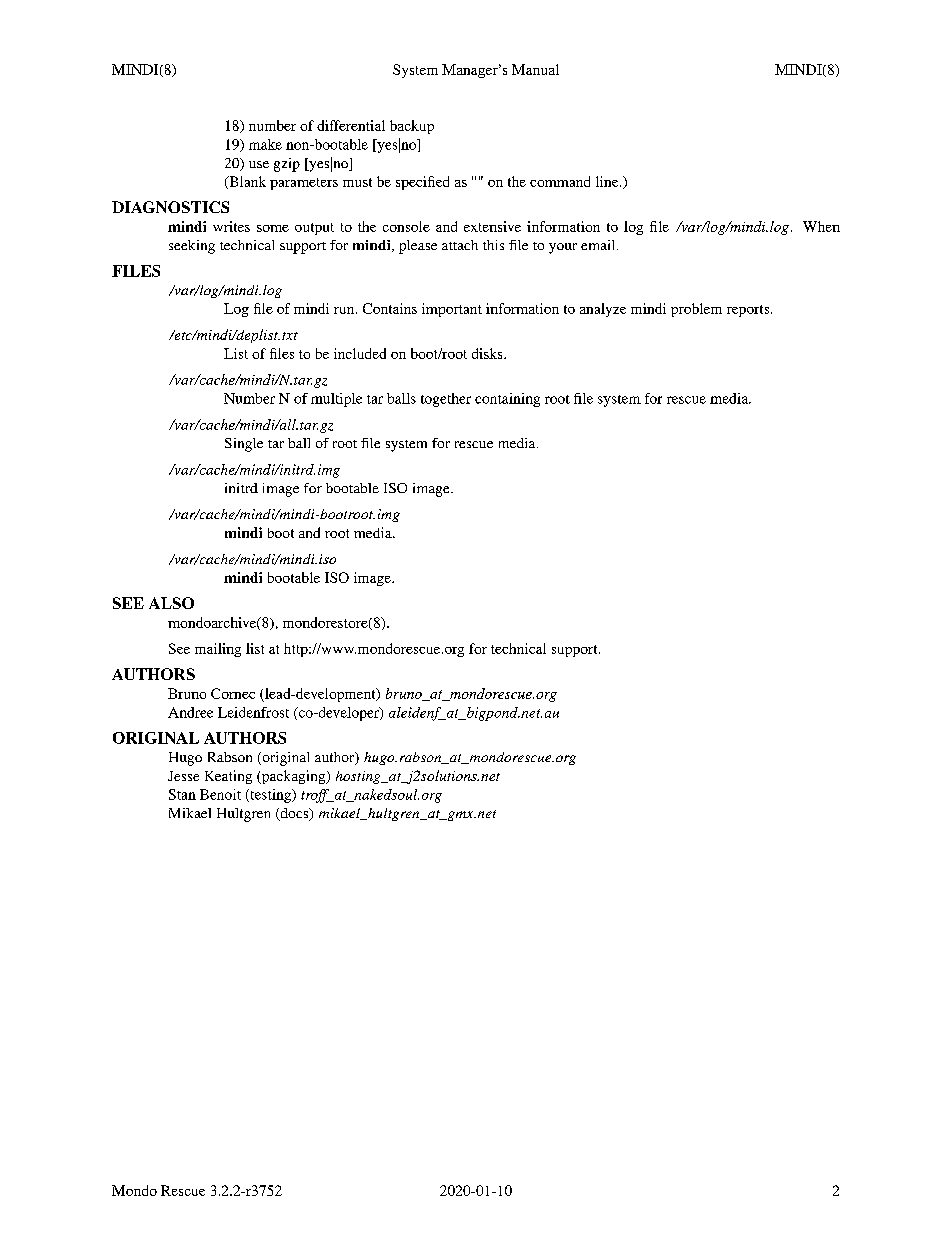 This screenshot has width=952, height=1233. What do you see at coordinates (749, 311) in the screenshot?
I see `reports` at bounding box center [749, 311].
